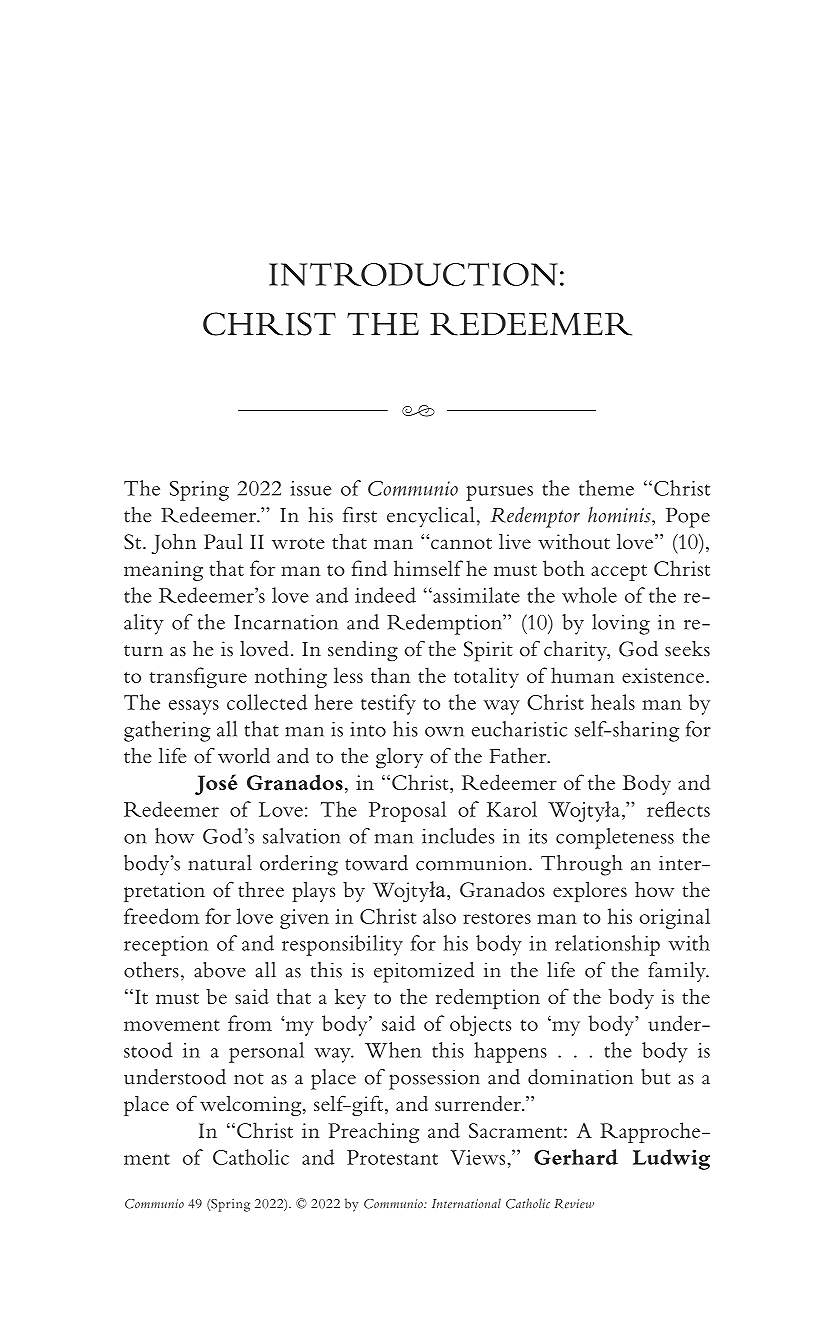  I want to click on meaning, so click(163, 571).
